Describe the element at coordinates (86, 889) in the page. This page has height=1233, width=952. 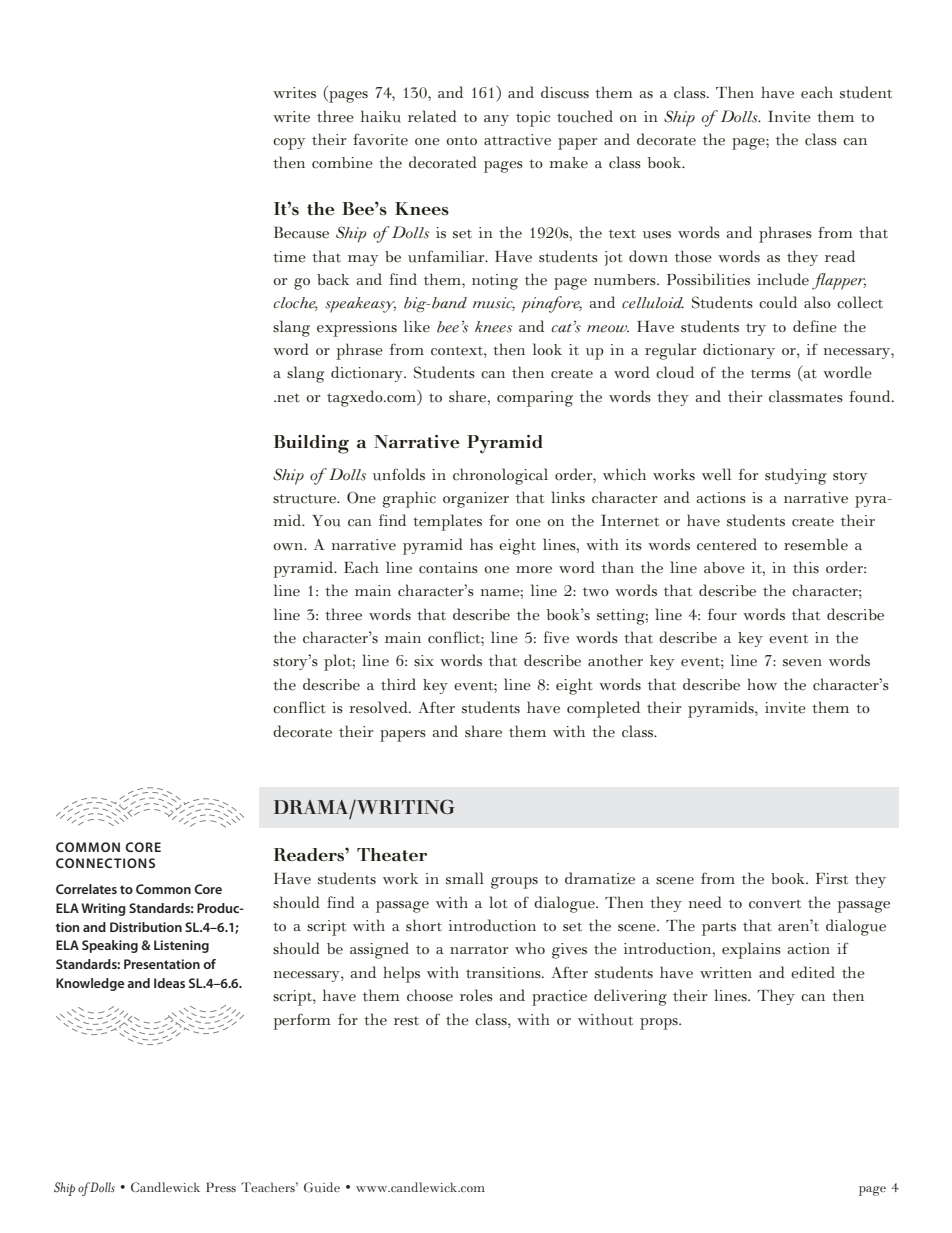
I see `Correlates` at that location.
